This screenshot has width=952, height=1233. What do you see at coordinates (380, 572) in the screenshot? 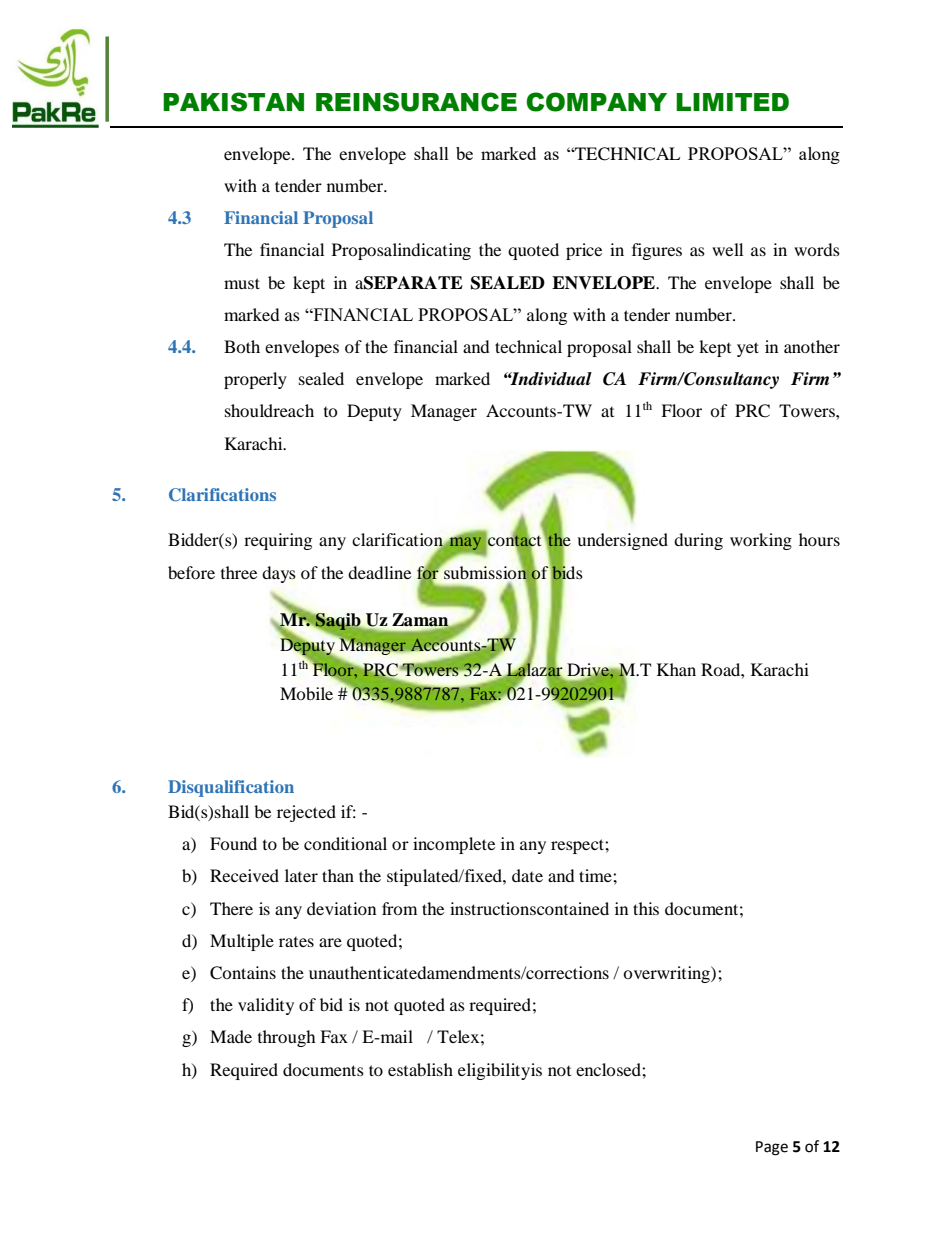
I see `deadline` at bounding box center [380, 572].
